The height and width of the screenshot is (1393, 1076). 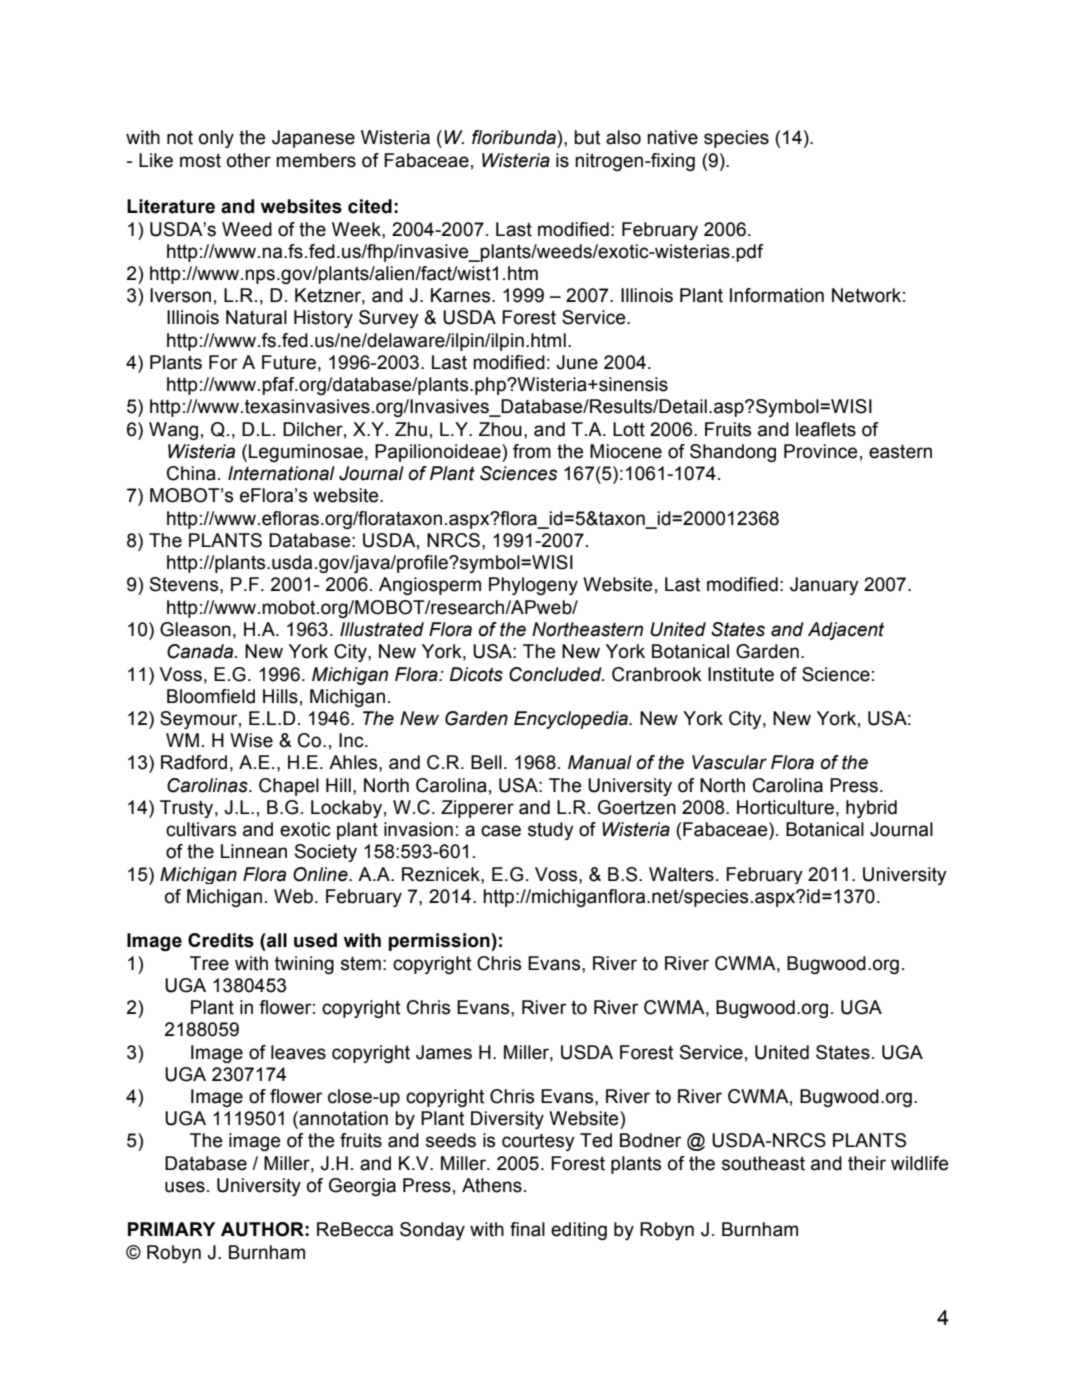 I want to click on Adjacent, so click(x=846, y=631).
